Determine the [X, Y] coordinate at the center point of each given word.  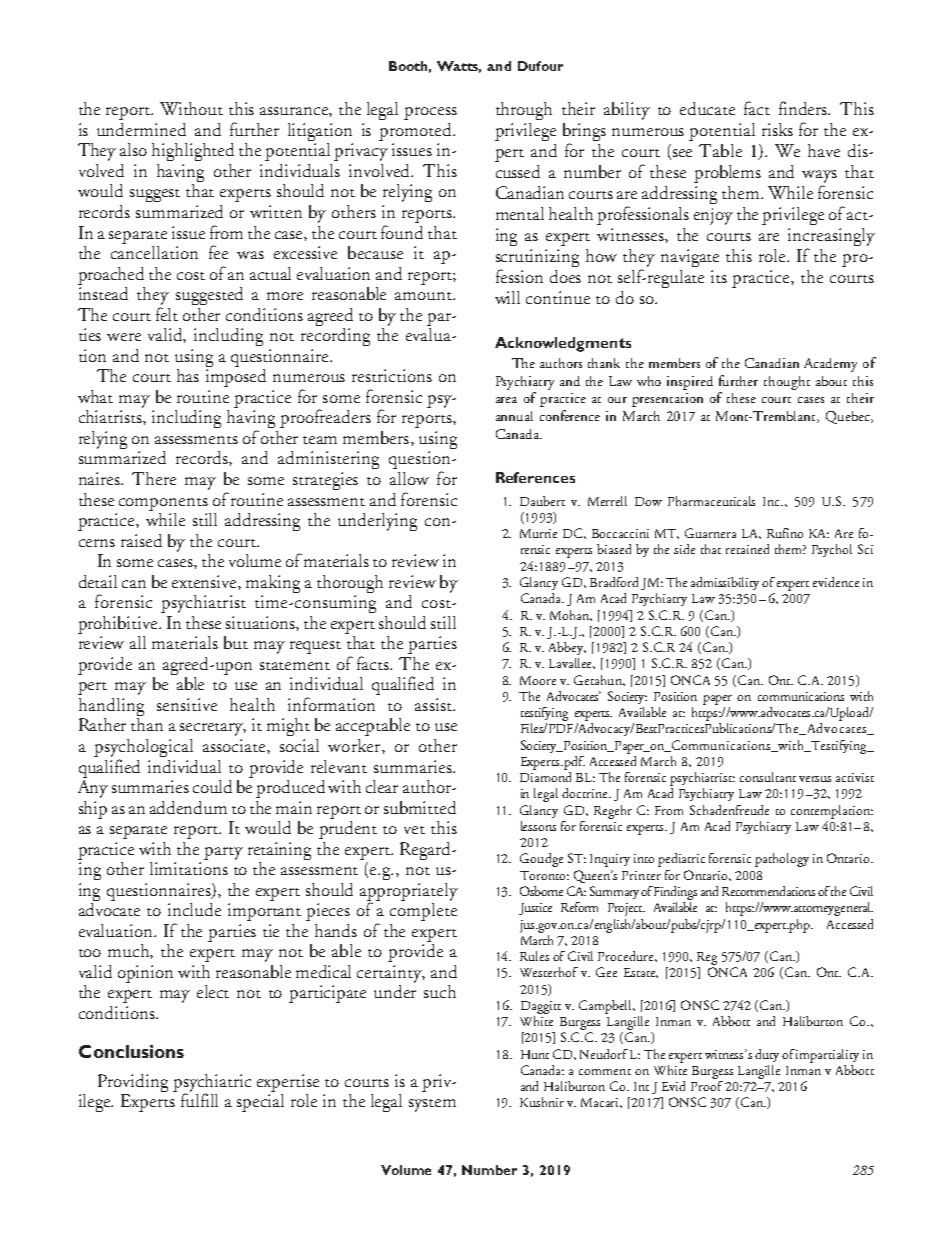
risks [777, 129]
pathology [782, 860]
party [223, 853]
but [236, 642]
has [188, 375]
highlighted [193, 152]
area [506, 400]
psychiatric [212, 1084]
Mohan [571, 615]
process [430, 113]
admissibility [725, 583]
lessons [538, 826]
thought [787, 383]
